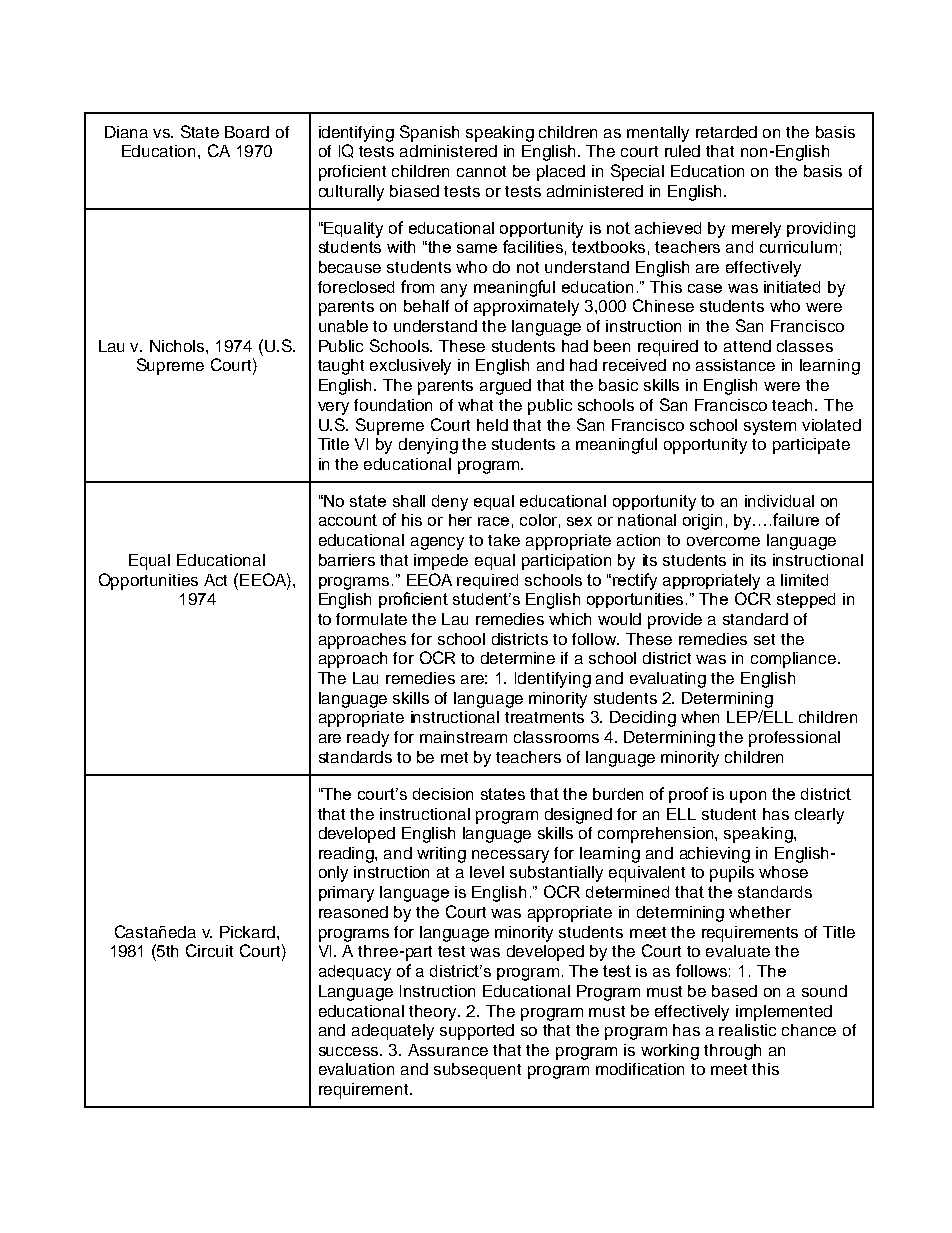 The width and height of the screenshot is (952, 1233). What do you see at coordinates (209, 950) in the screenshot?
I see `Circuit` at bounding box center [209, 950].
